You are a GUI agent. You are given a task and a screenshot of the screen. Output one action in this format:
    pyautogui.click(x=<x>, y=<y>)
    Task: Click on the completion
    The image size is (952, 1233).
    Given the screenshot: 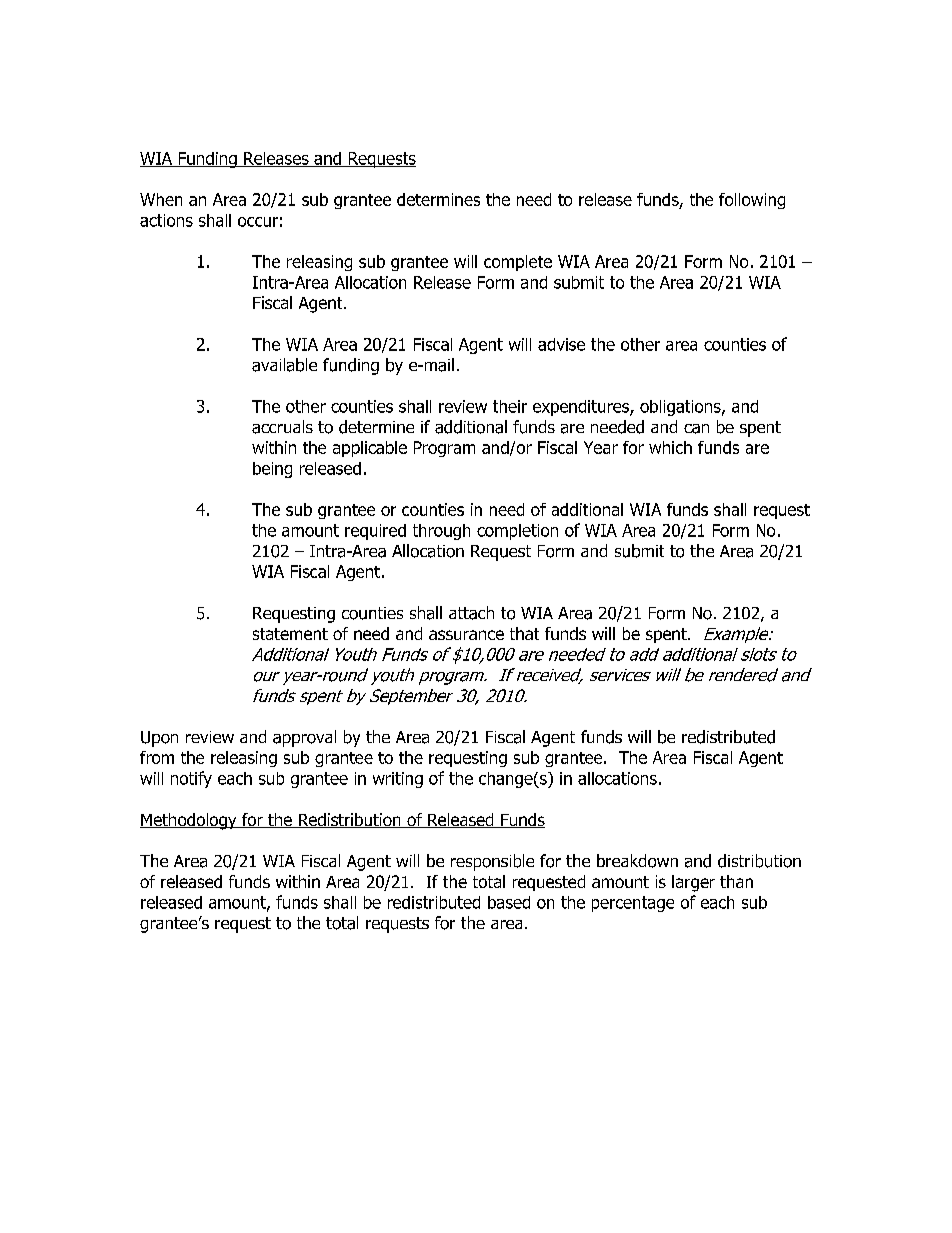 What is the action you would take?
    pyautogui.click(x=517, y=532)
